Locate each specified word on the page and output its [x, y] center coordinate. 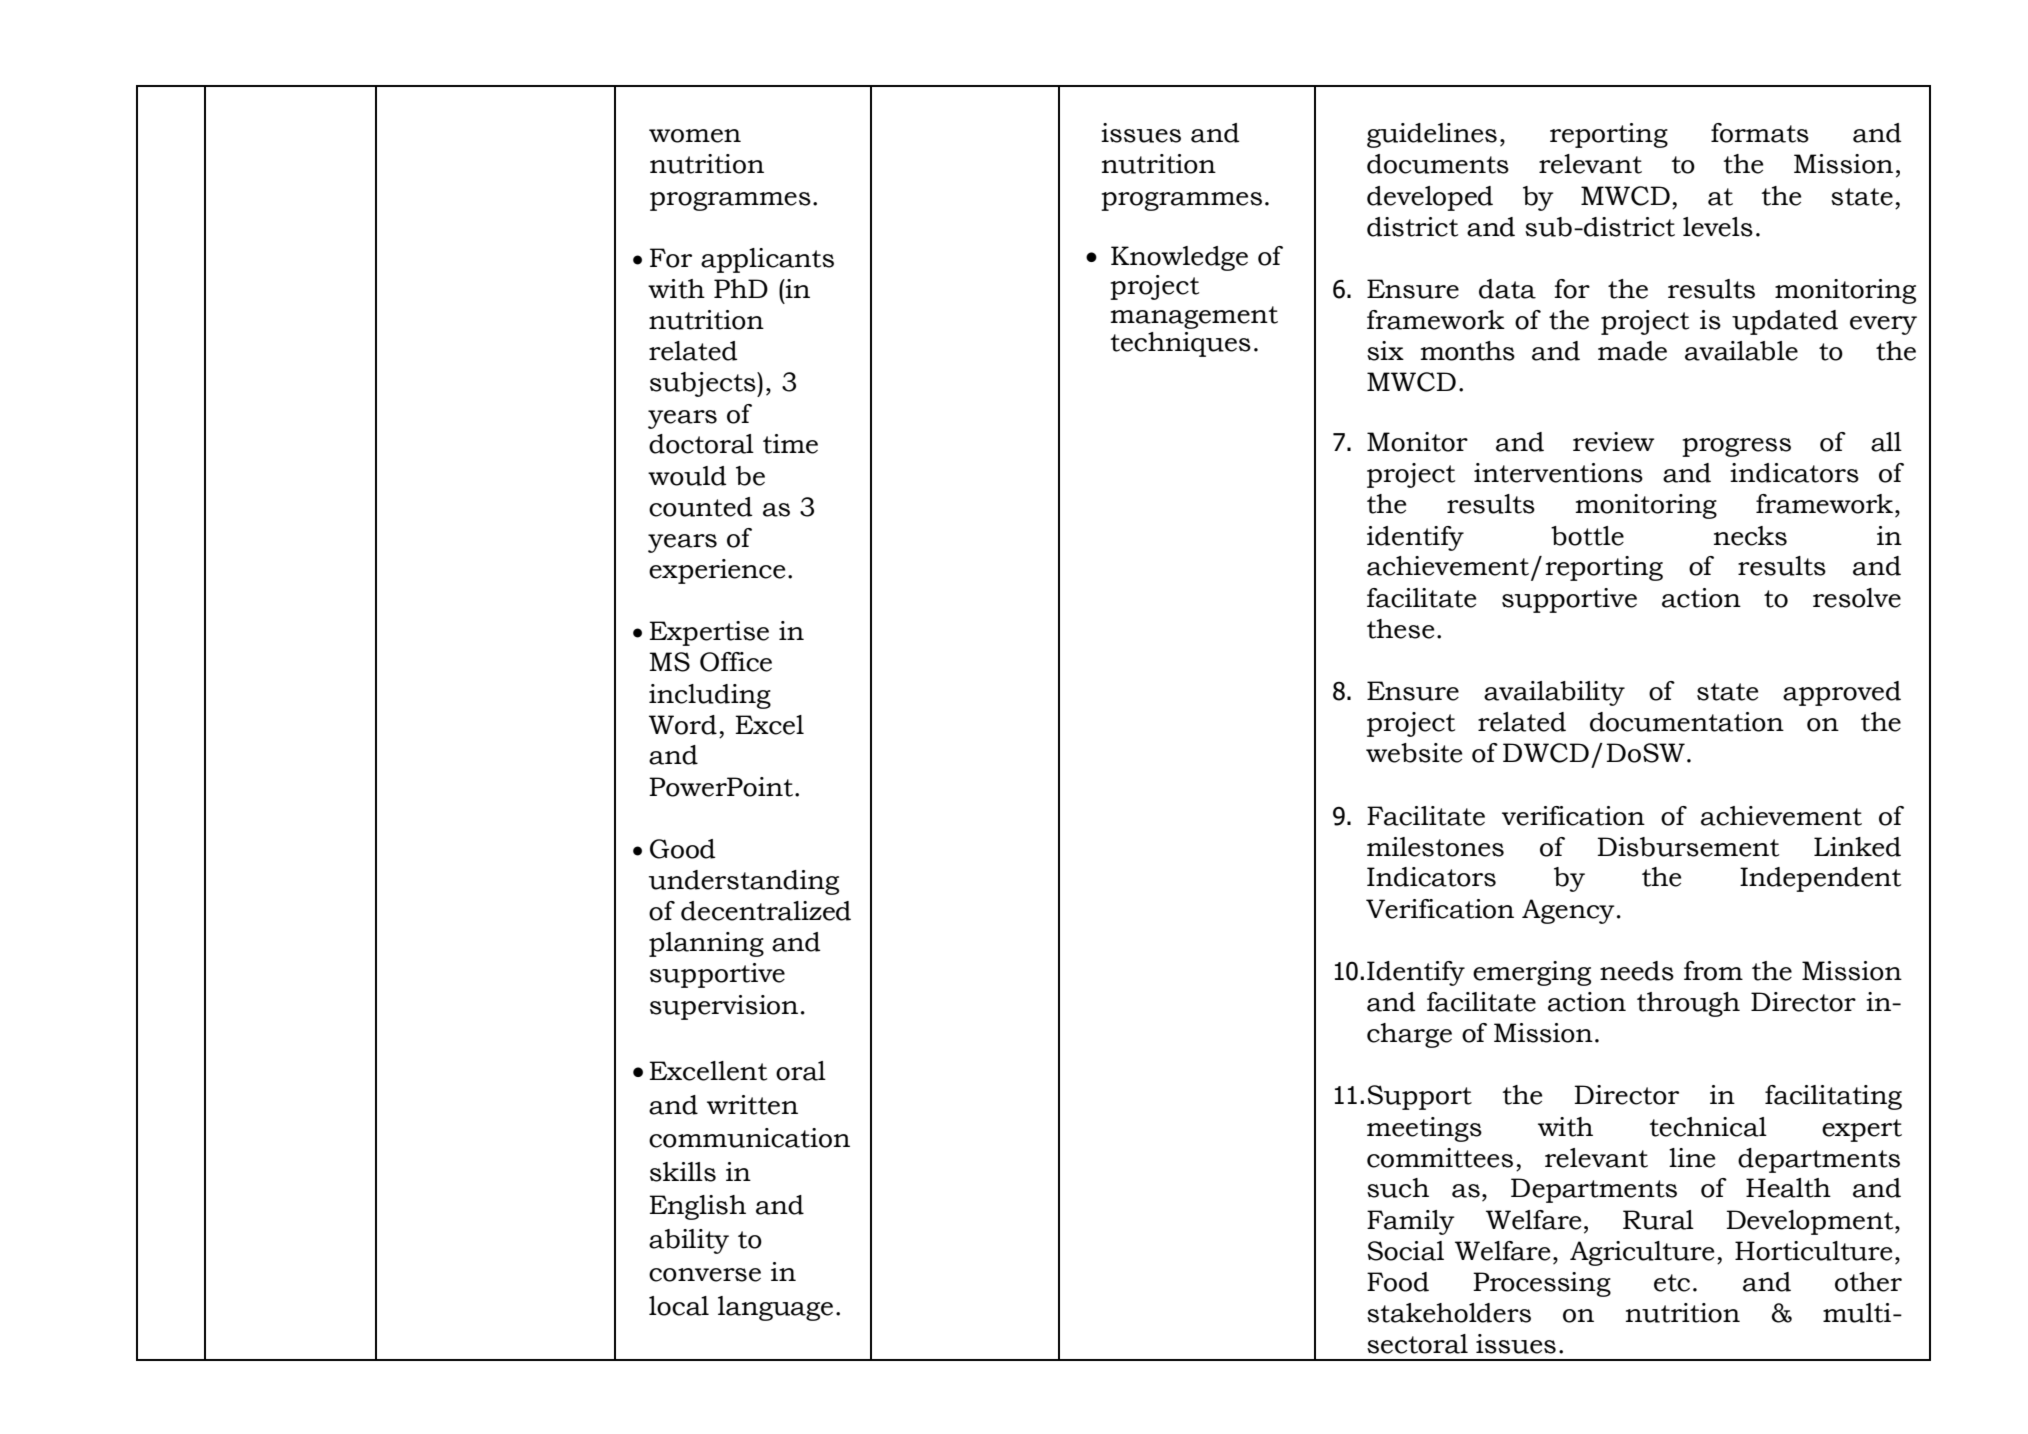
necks [1750, 536]
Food [1398, 1282]
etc [1672, 1283]
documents [1438, 164]
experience [717, 571]
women [695, 136]
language [775, 1308]
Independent [1820, 879]
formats [1760, 133]
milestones [1435, 847]
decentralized [766, 911]
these [1400, 629]
